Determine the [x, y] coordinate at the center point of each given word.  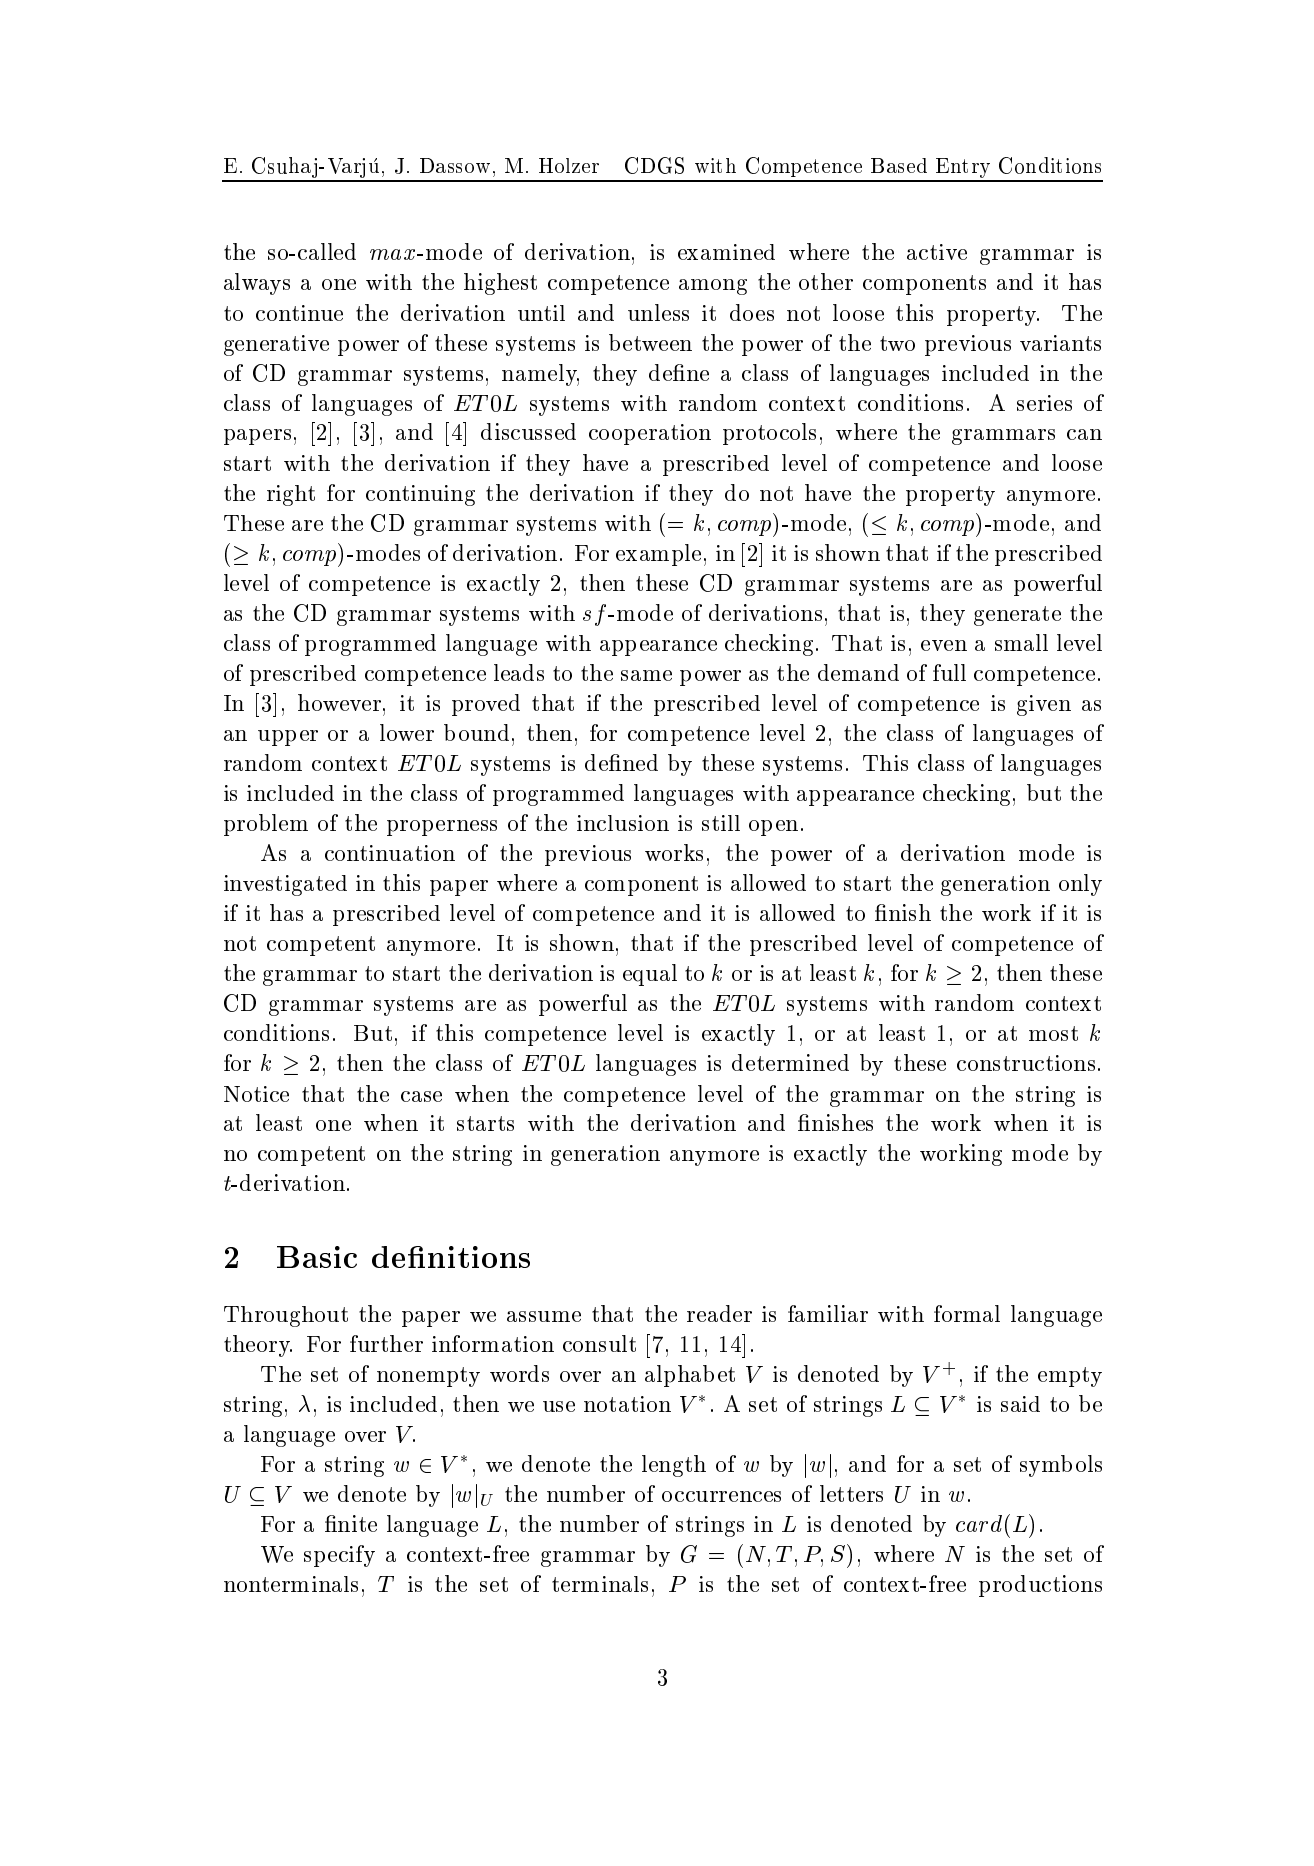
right [291, 495]
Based [899, 165]
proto [750, 435]
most [1053, 1033]
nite [356, 1523]
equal [650, 975]
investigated [285, 885]
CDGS [654, 165]
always [257, 284]
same [646, 675]
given [1044, 705]
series [1044, 403]
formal [967, 1313]
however [339, 702]
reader [719, 1313]
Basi [309, 1257]
